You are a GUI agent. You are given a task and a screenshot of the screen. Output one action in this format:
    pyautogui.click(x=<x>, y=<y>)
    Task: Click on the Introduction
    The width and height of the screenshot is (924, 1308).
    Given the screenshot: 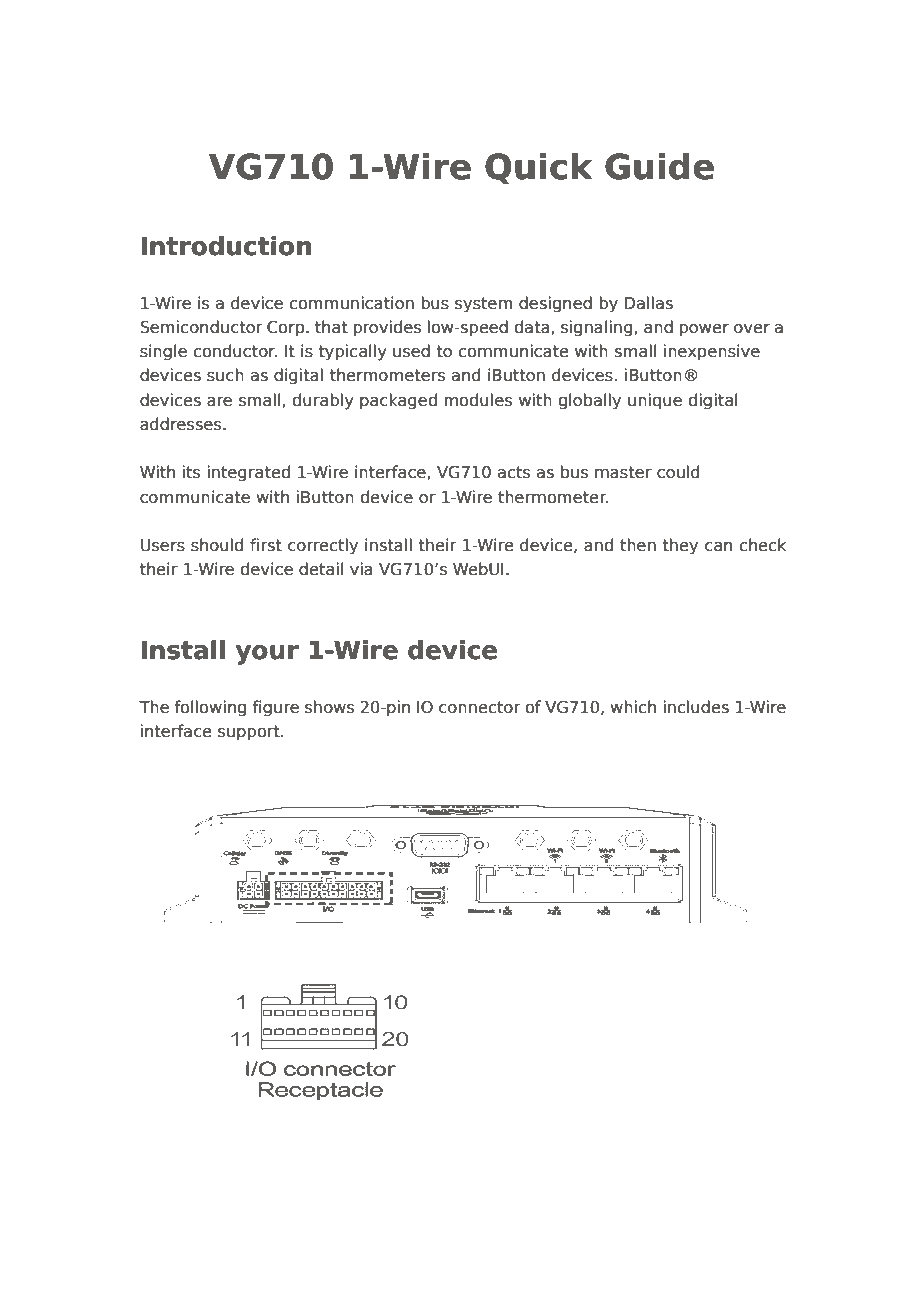 What is the action you would take?
    pyautogui.click(x=226, y=246)
